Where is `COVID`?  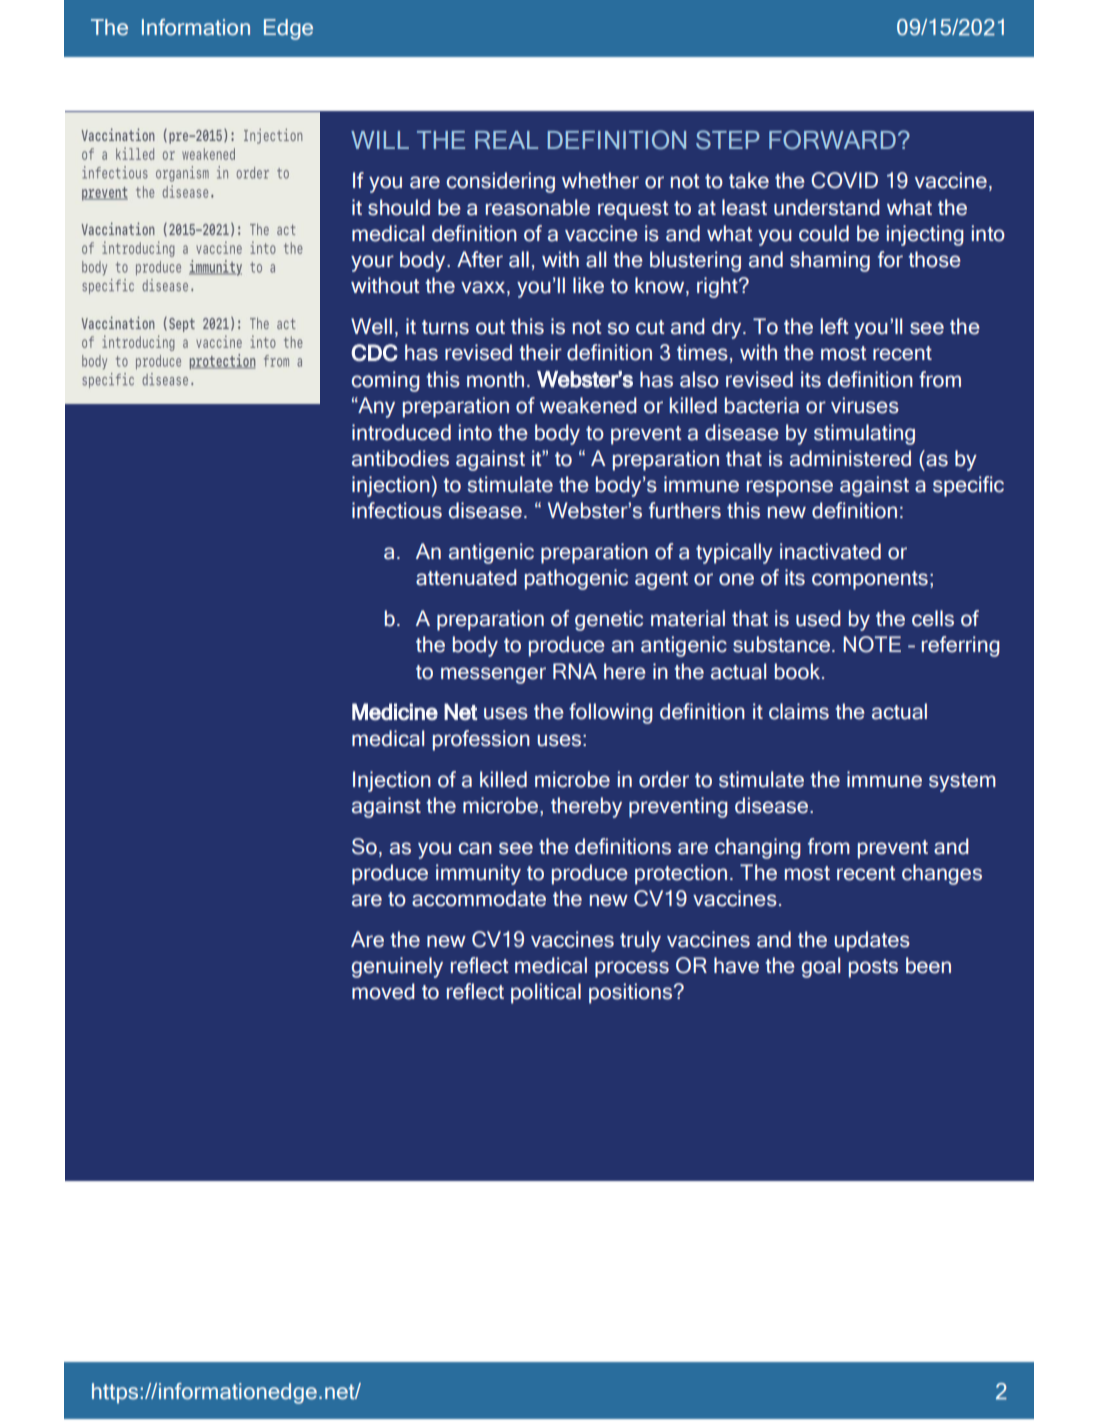 COVID is located at coordinates (844, 180).
